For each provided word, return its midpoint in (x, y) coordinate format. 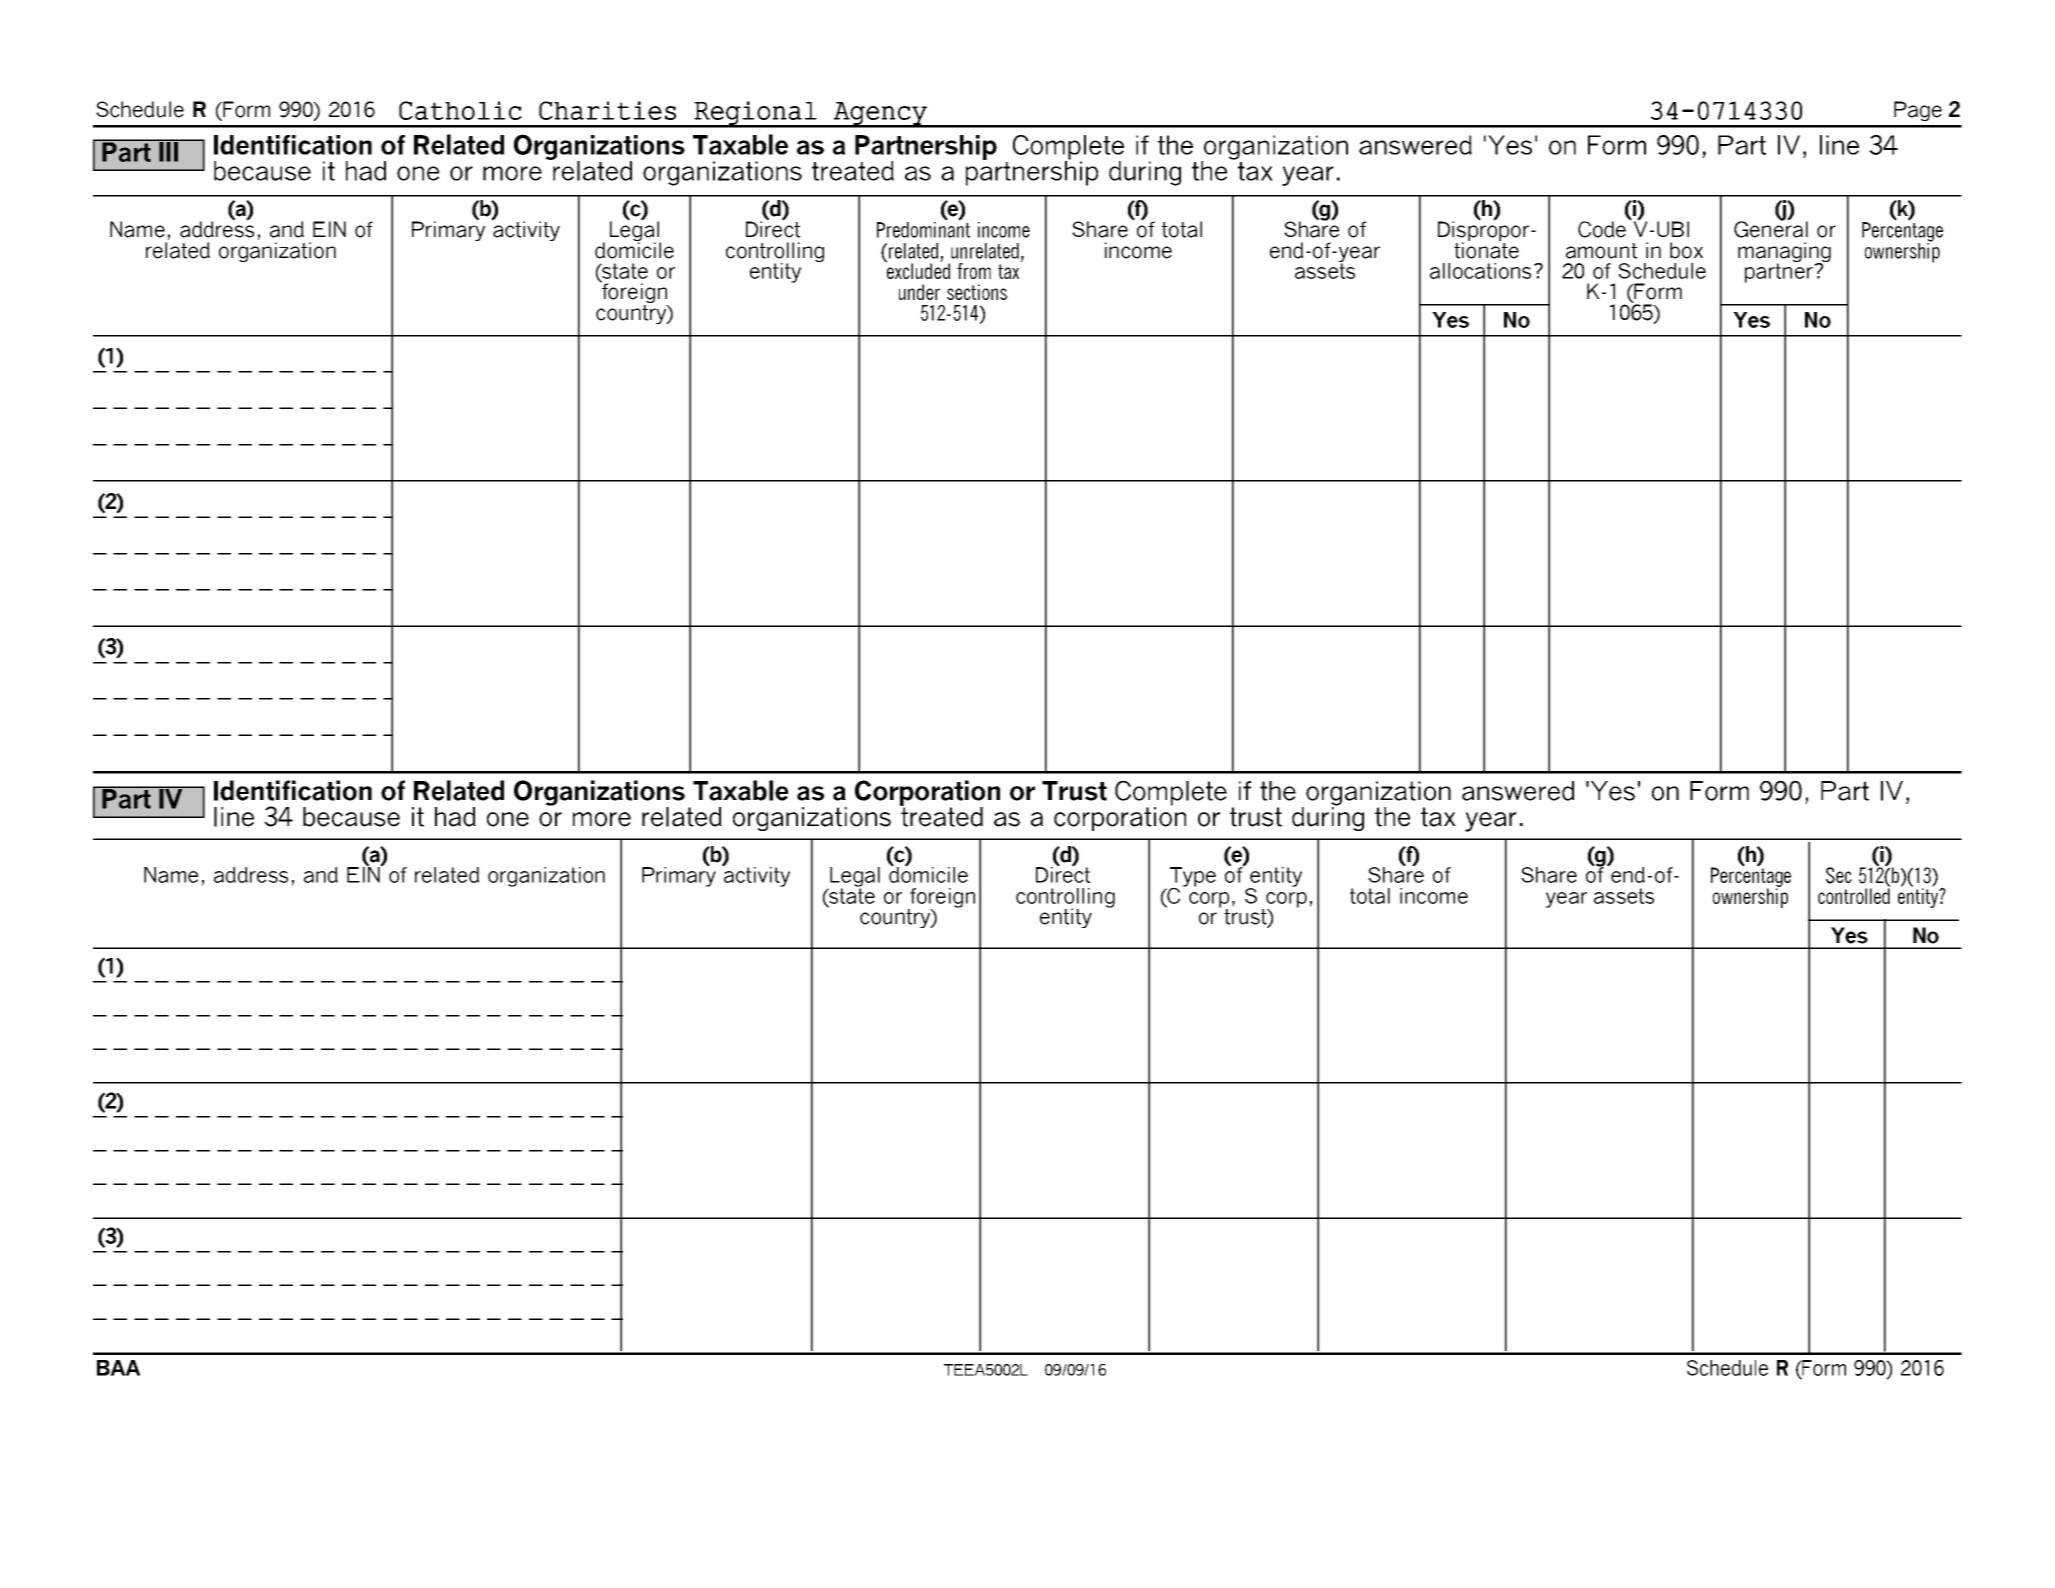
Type (1193, 878)
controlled (1854, 895)
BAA (118, 1368)
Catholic (460, 110)
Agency (880, 114)
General (1771, 228)
